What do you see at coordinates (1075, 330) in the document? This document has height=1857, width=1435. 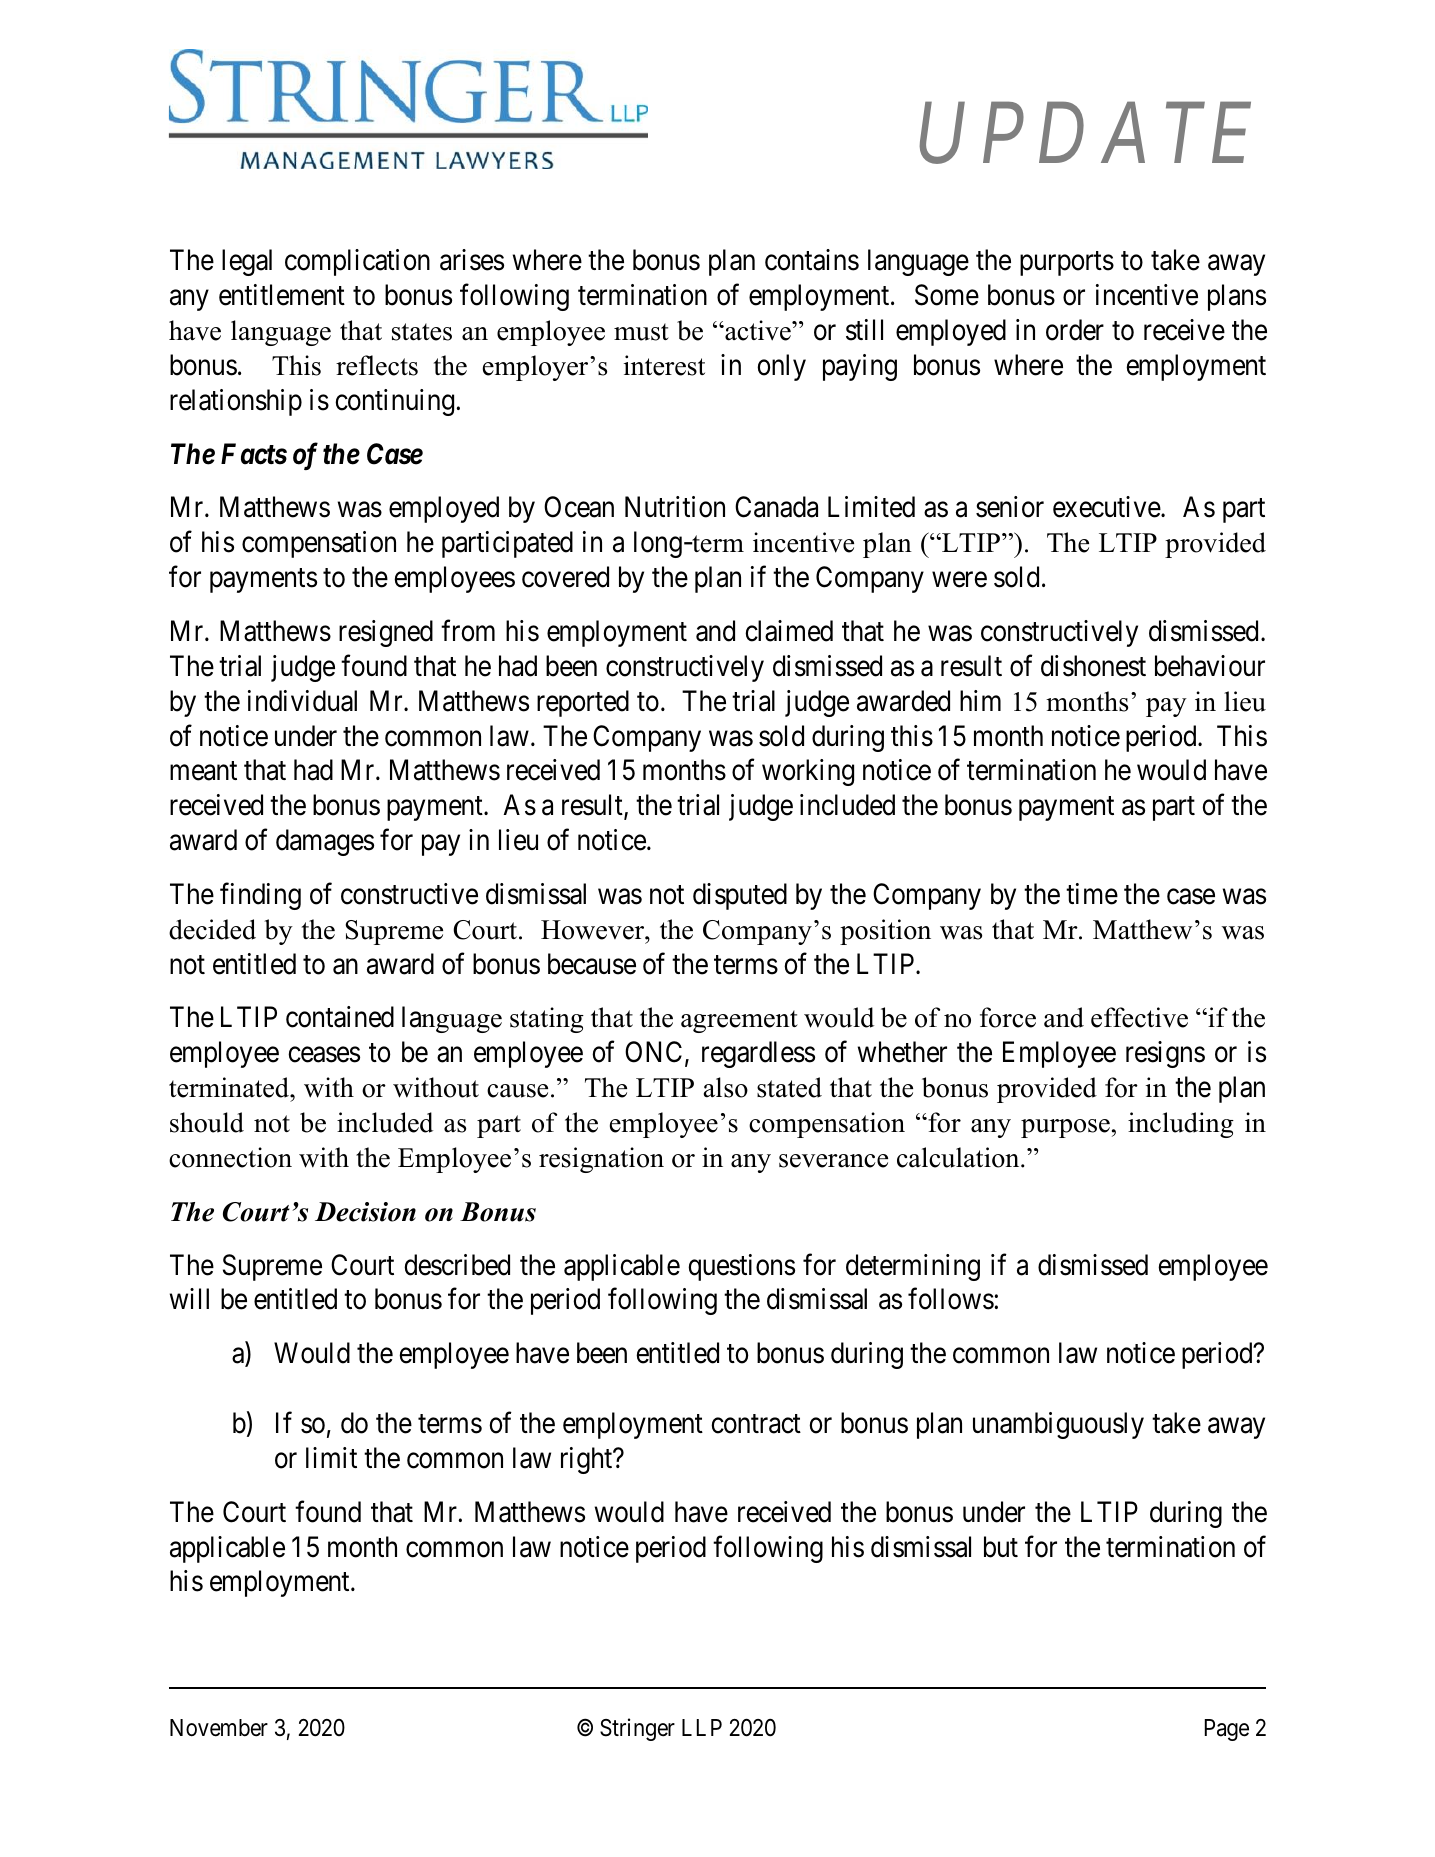 I see `order` at bounding box center [1075, 330].
